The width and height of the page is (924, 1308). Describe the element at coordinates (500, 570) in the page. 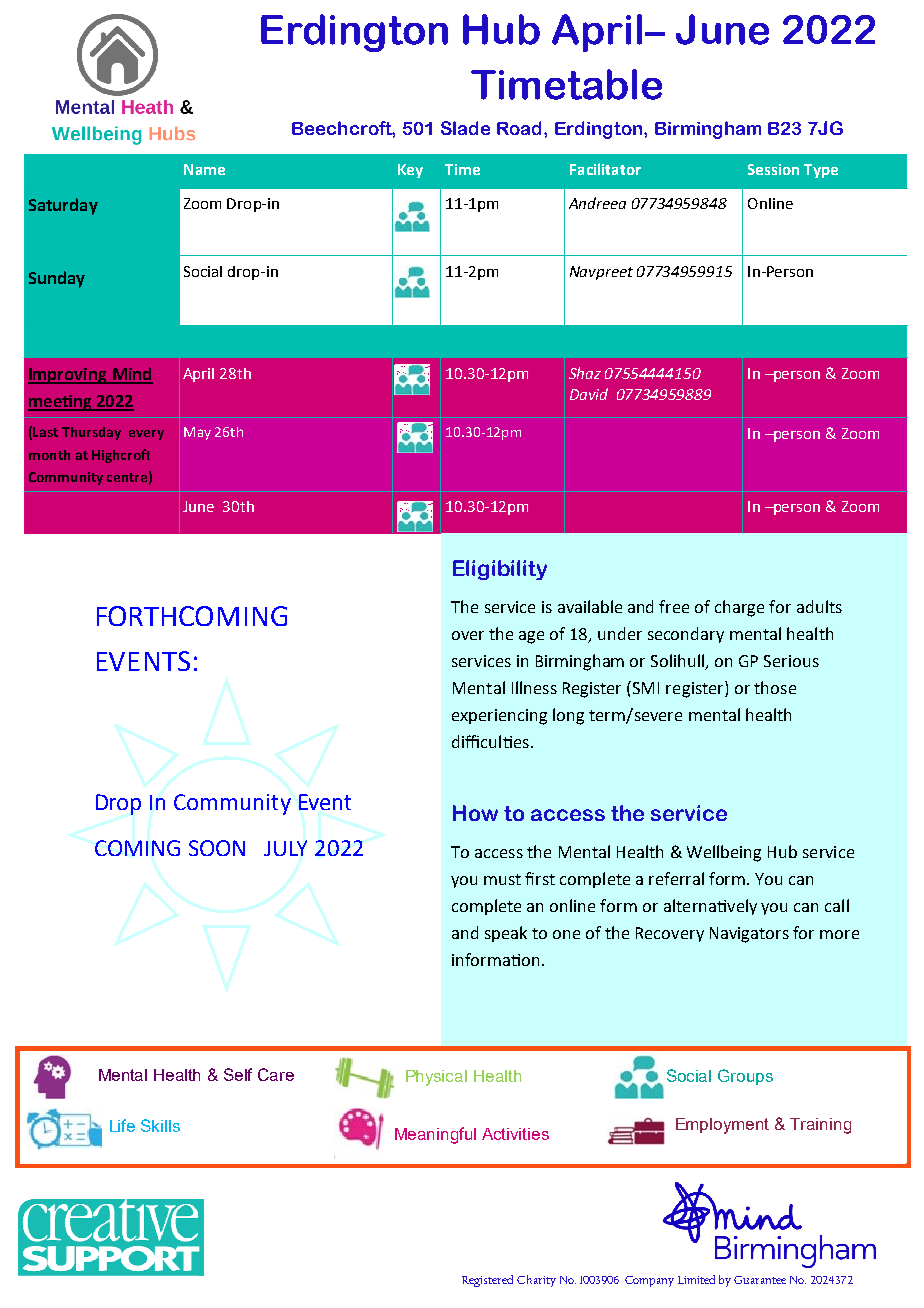

I see `Eligibility` at that location.
